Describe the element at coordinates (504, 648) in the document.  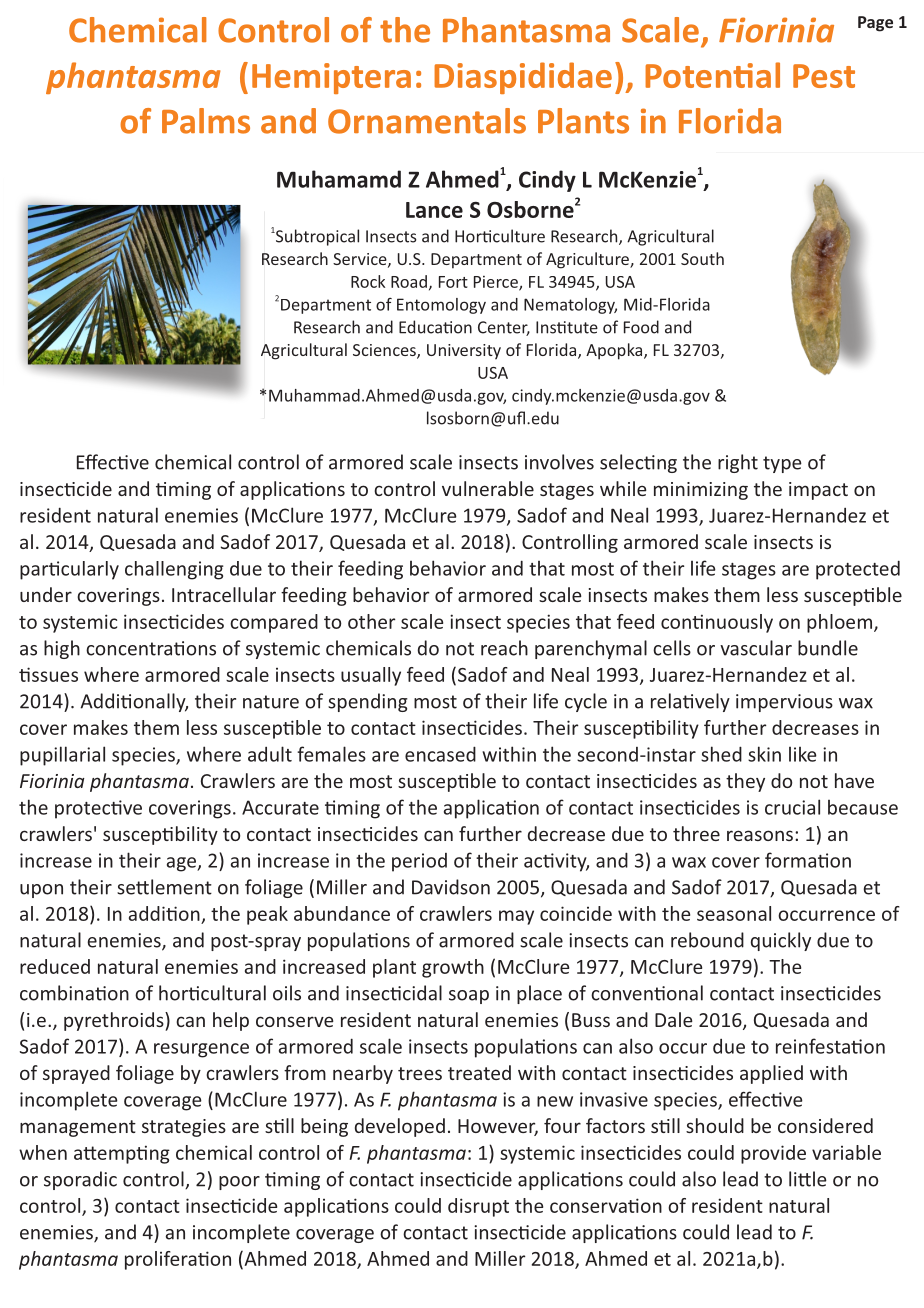
I see `reach` at that location.
